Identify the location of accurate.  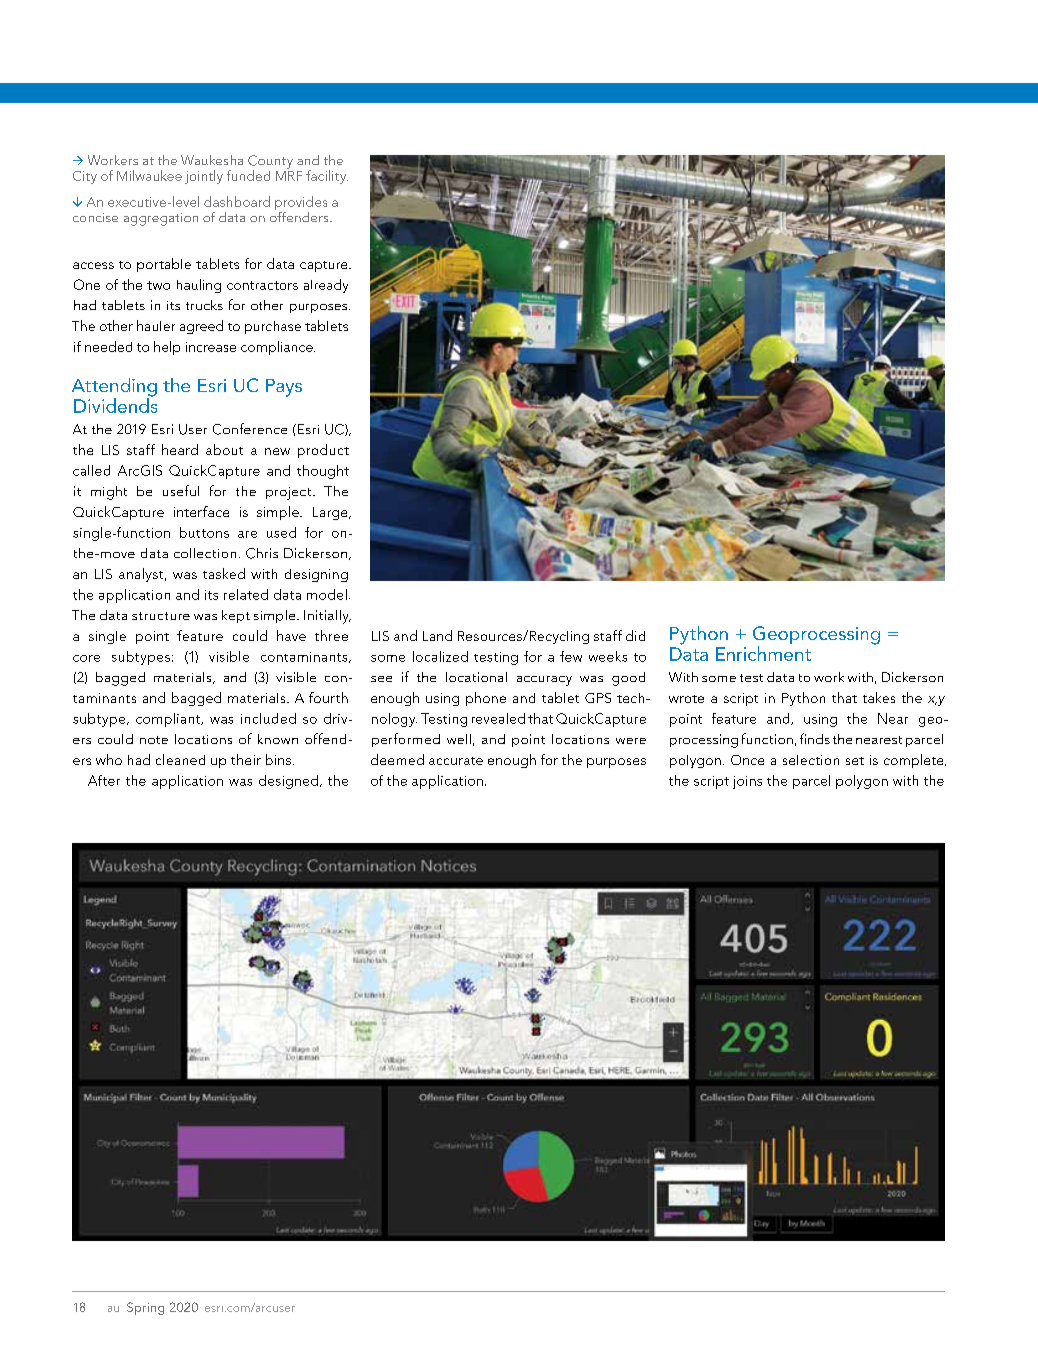
(456, 761).
